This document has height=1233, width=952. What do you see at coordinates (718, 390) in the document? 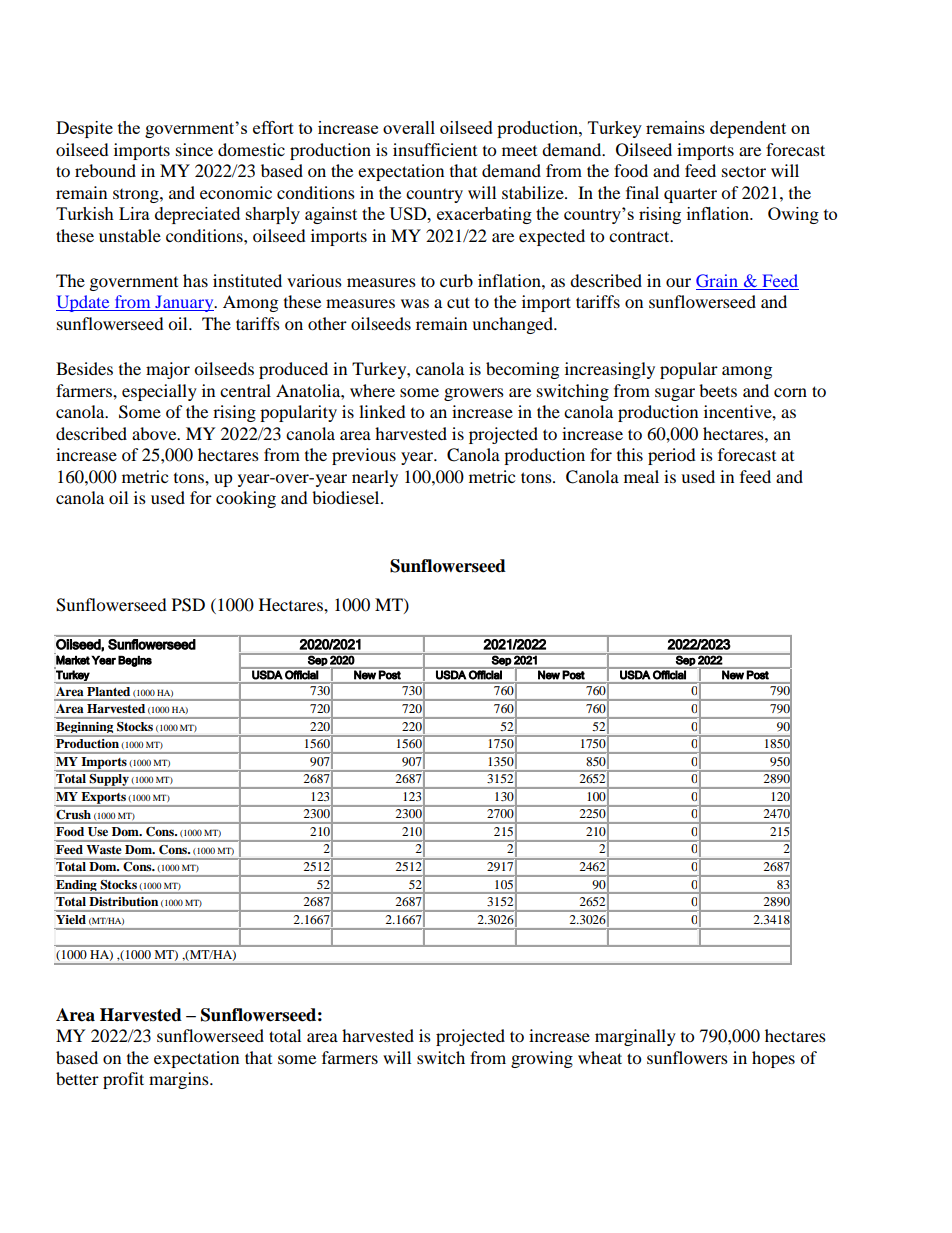
I see `beets` at bounding box center [718, 390].
